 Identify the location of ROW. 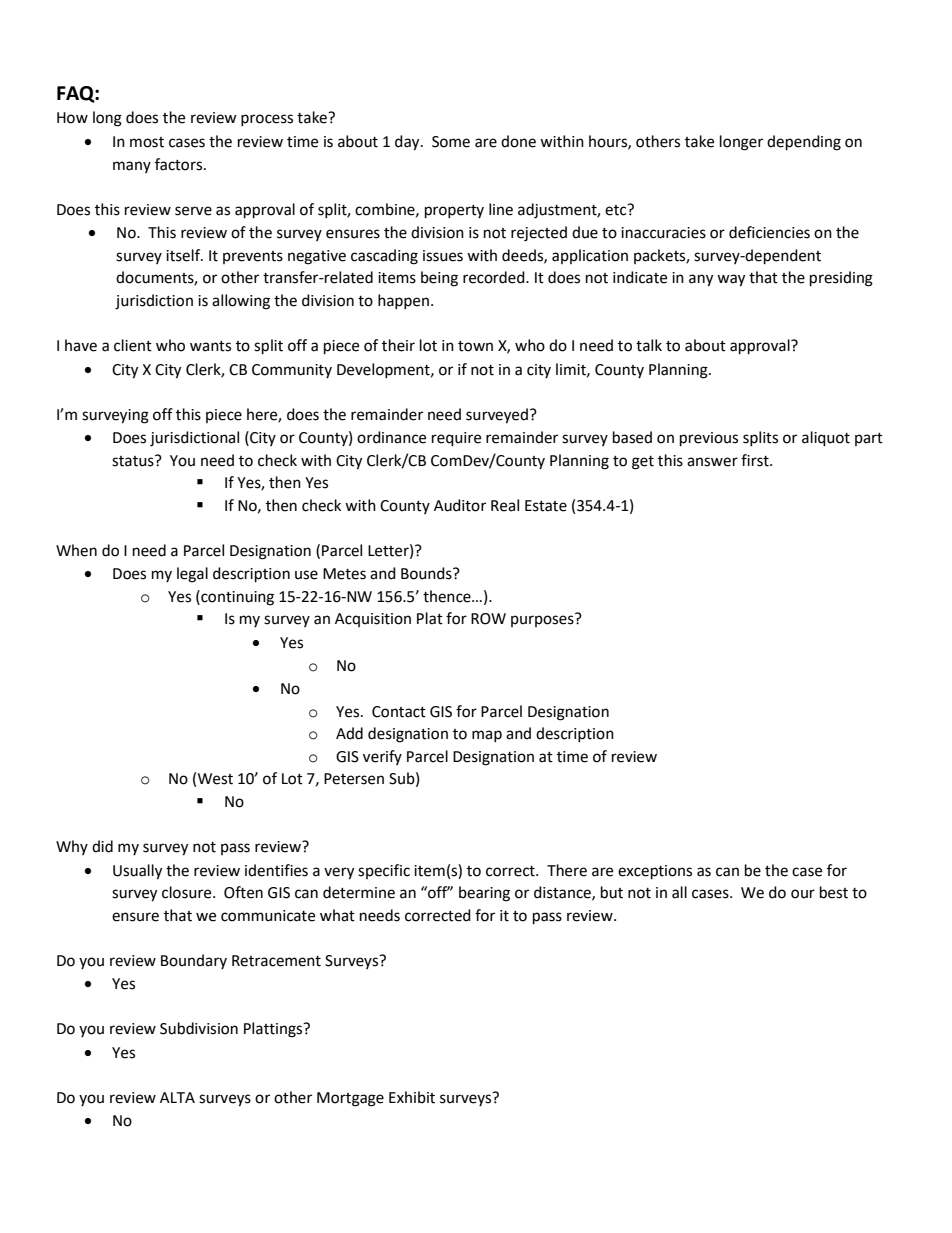
(488, 619).
